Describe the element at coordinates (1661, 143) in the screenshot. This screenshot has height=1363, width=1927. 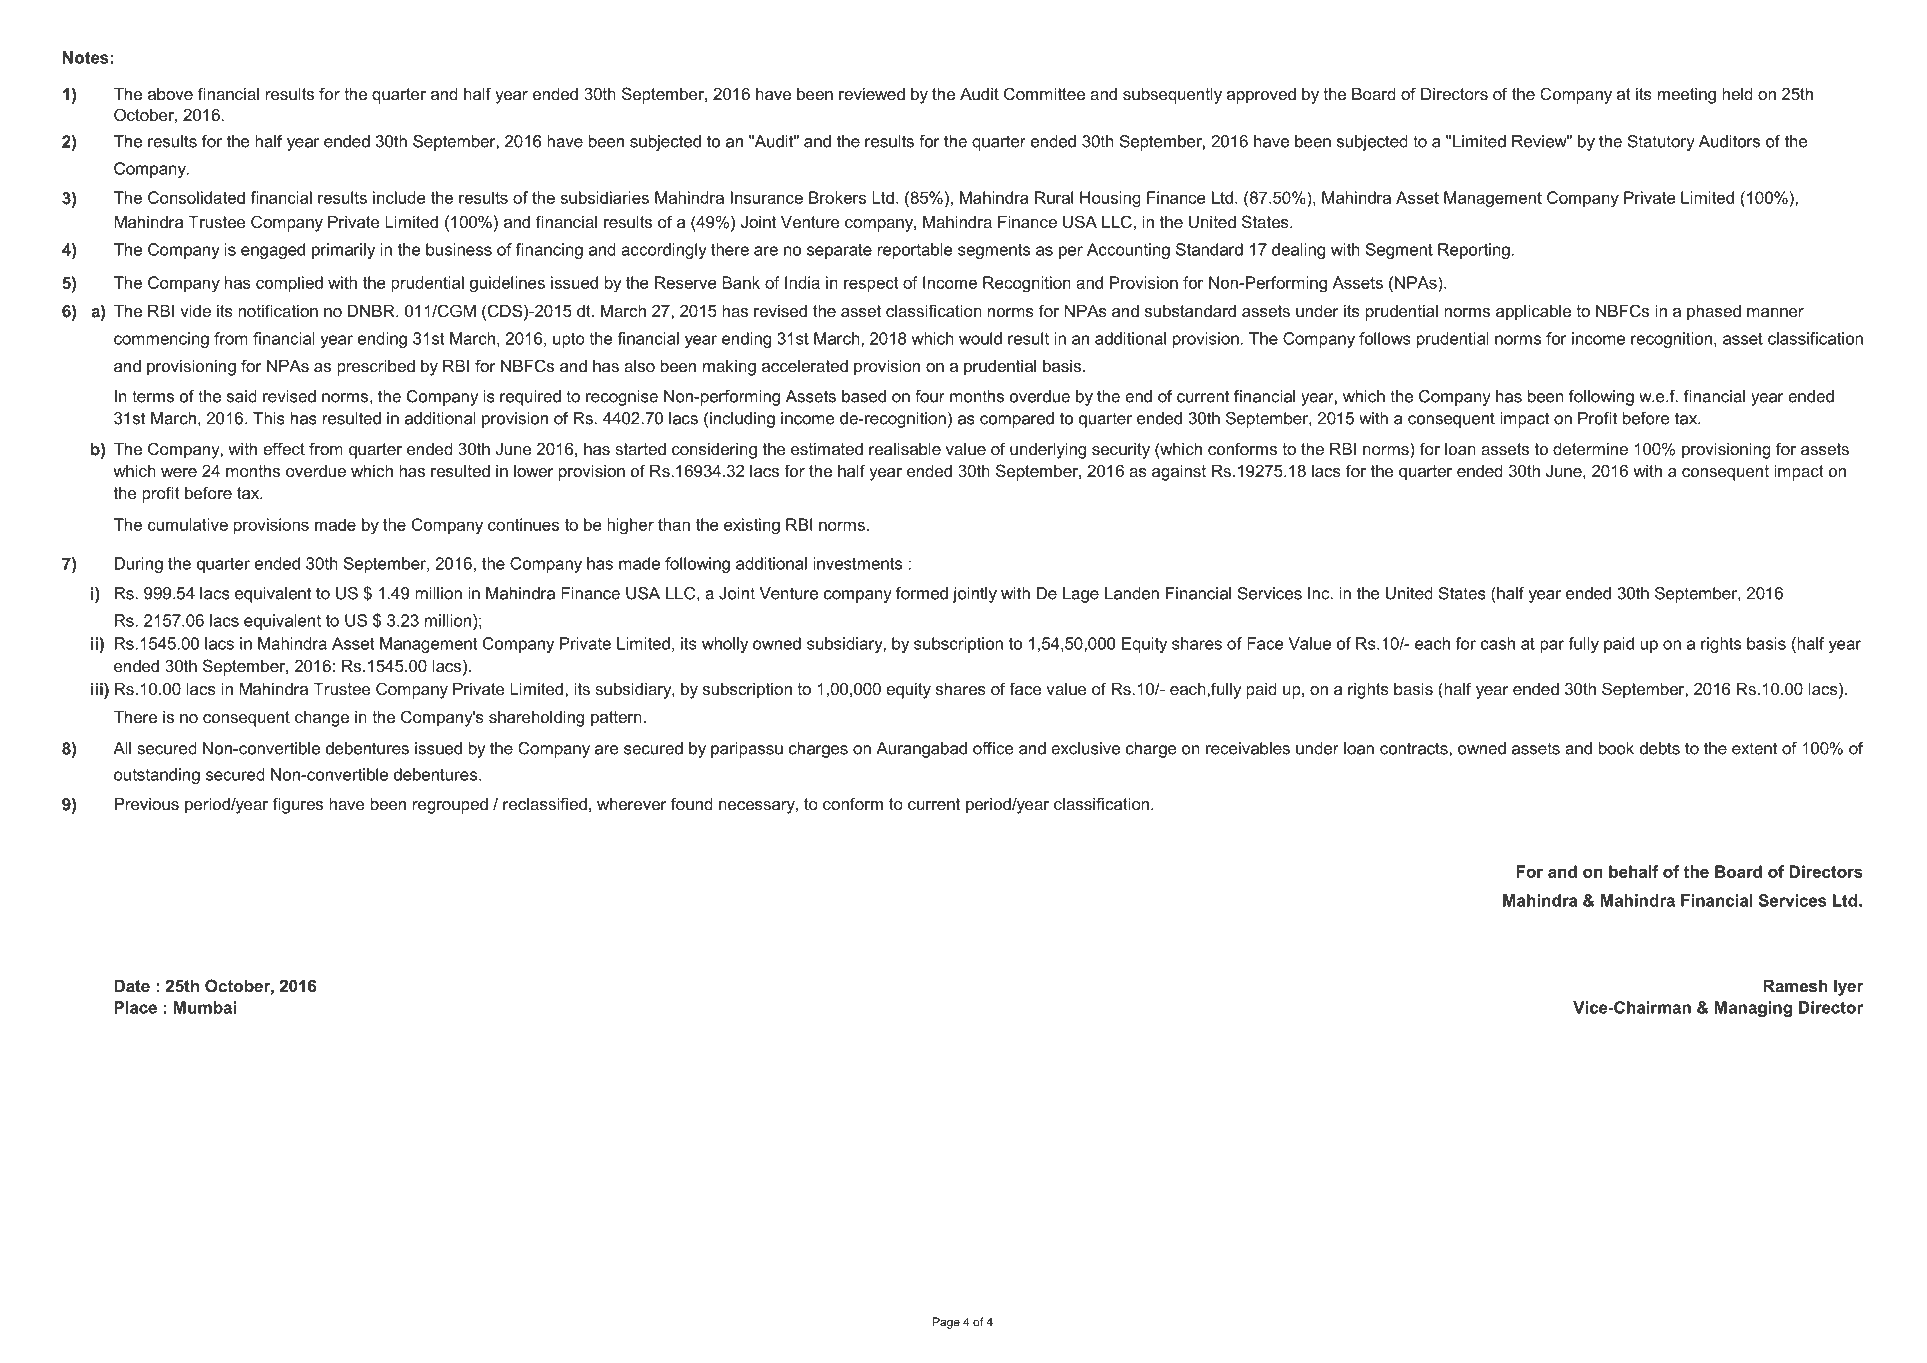
I see `Statutory` at that location.
